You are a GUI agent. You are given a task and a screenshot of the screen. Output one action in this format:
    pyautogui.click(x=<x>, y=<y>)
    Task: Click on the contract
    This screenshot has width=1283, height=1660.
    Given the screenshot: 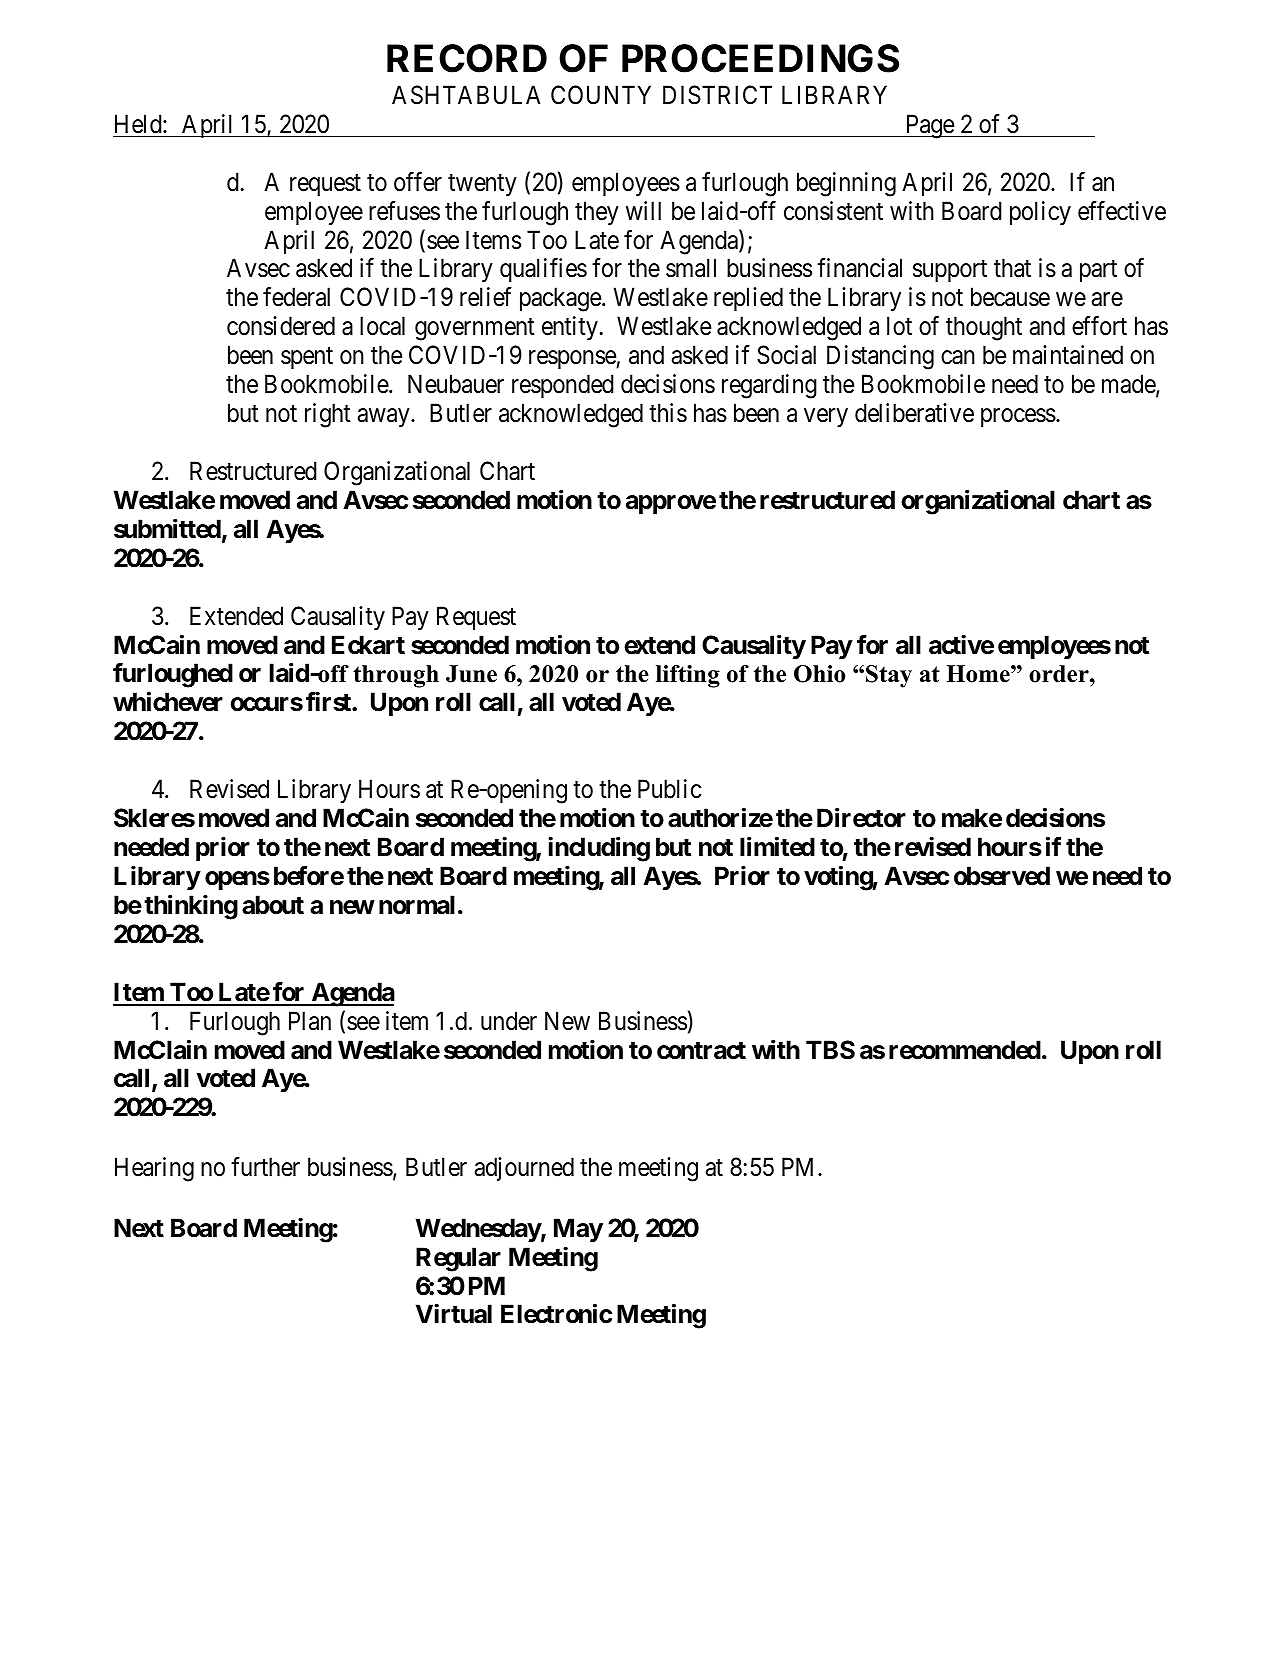 What is the action you would take?
    pyautogui.click(x=701, y=1051)
